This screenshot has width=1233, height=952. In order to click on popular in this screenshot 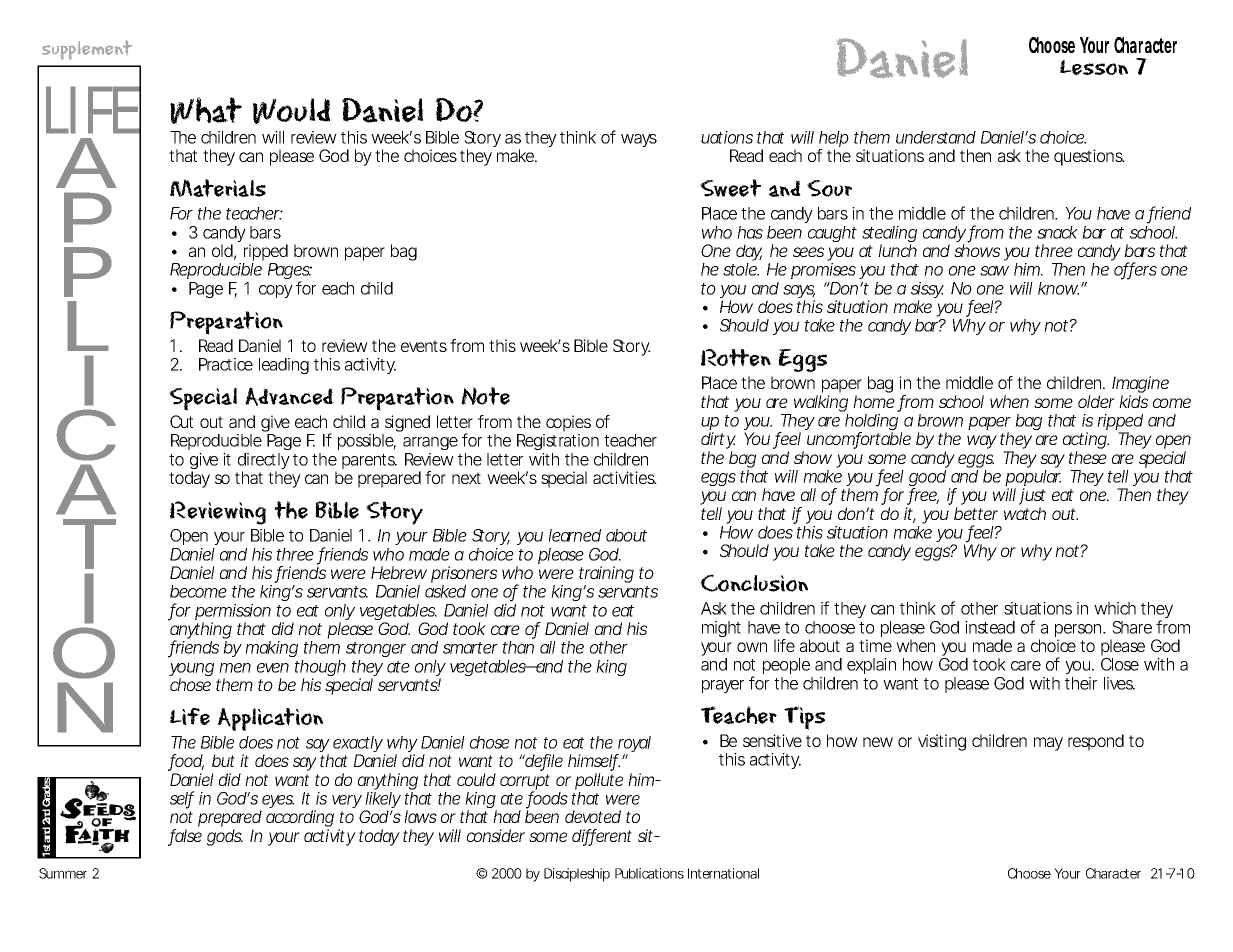, I will do `click(1033, 479)`.
